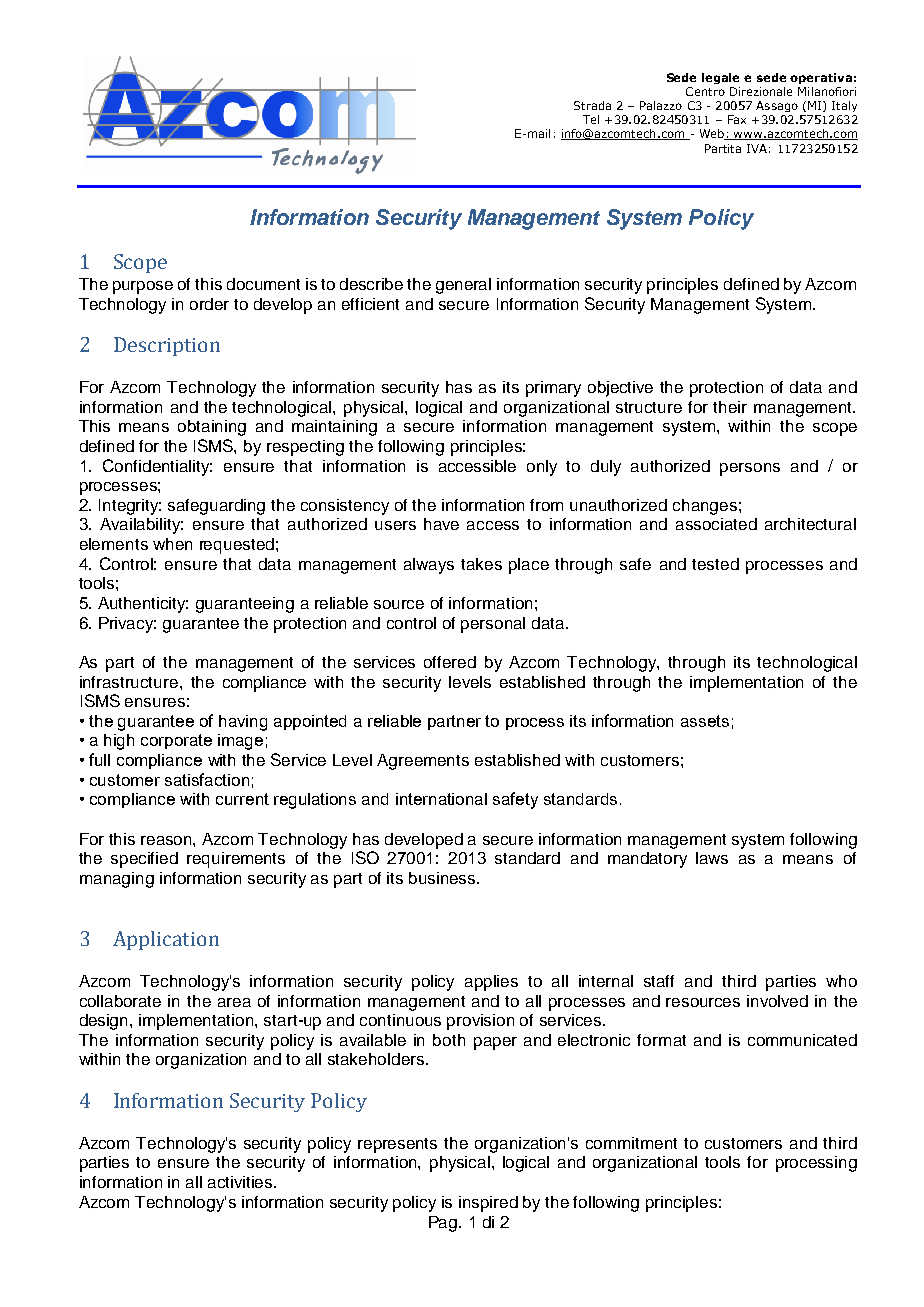  What do you see at coordinates (143, 287) in the screenshot?
I see `purpose` at bounding box center [143, 287].
